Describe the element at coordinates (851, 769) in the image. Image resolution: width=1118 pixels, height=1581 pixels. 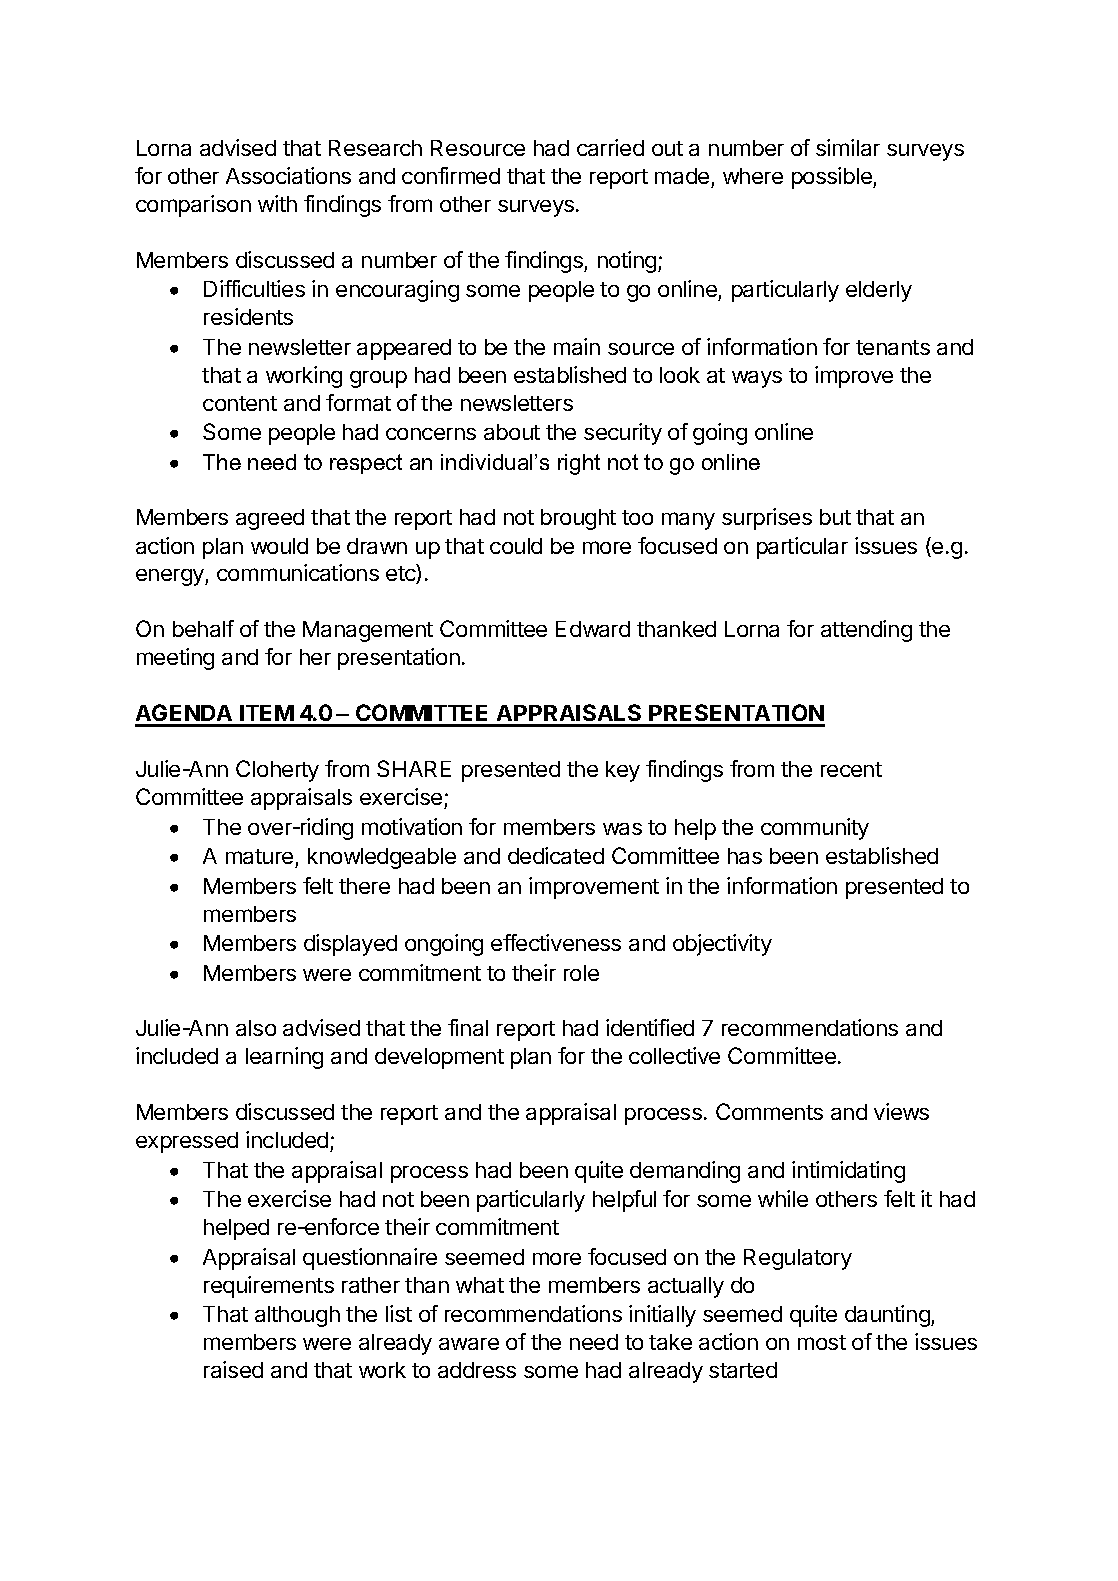
I see `recent` at that location.
